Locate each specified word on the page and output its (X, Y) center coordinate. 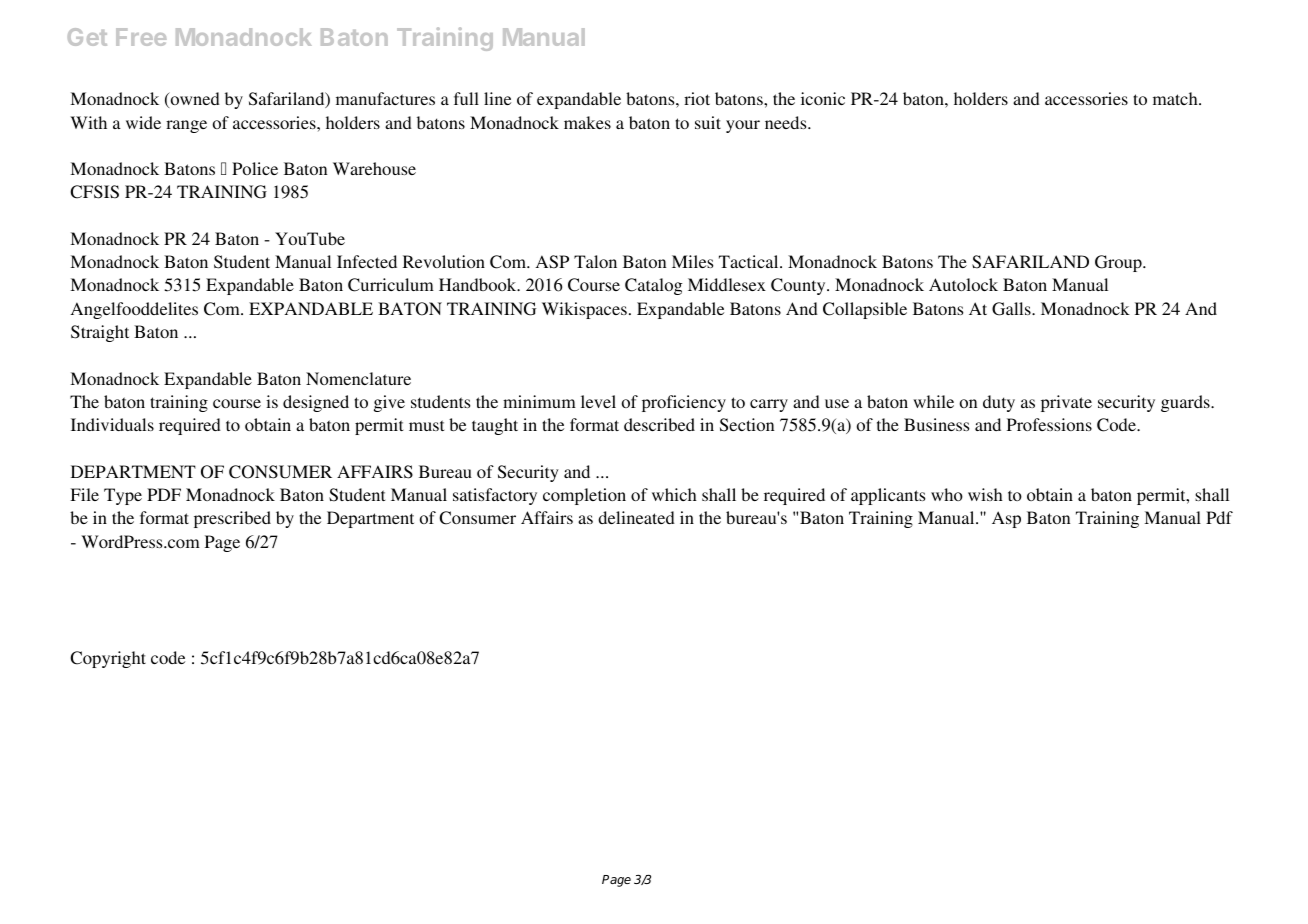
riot (697, 98)
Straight (100, 333)
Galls (1012, 309)
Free (141, 37)
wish (985, 494)
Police (255, 168)
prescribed (232, 519)
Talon (595, 261)
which (674, 494)
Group (1119, 263)
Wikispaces (584, 310)
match (1176, 98)
